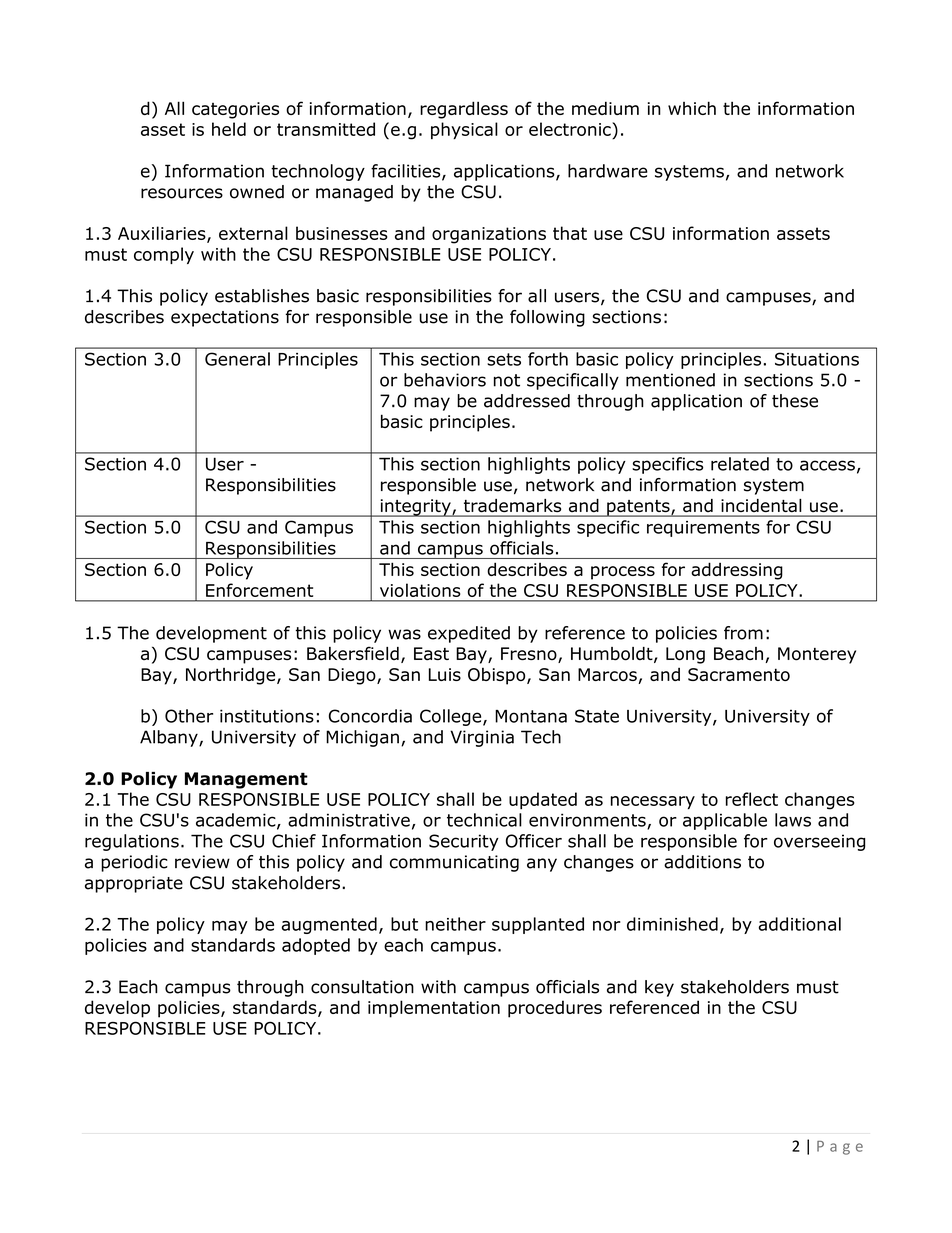  I want to click on which, so click(692, 108).
